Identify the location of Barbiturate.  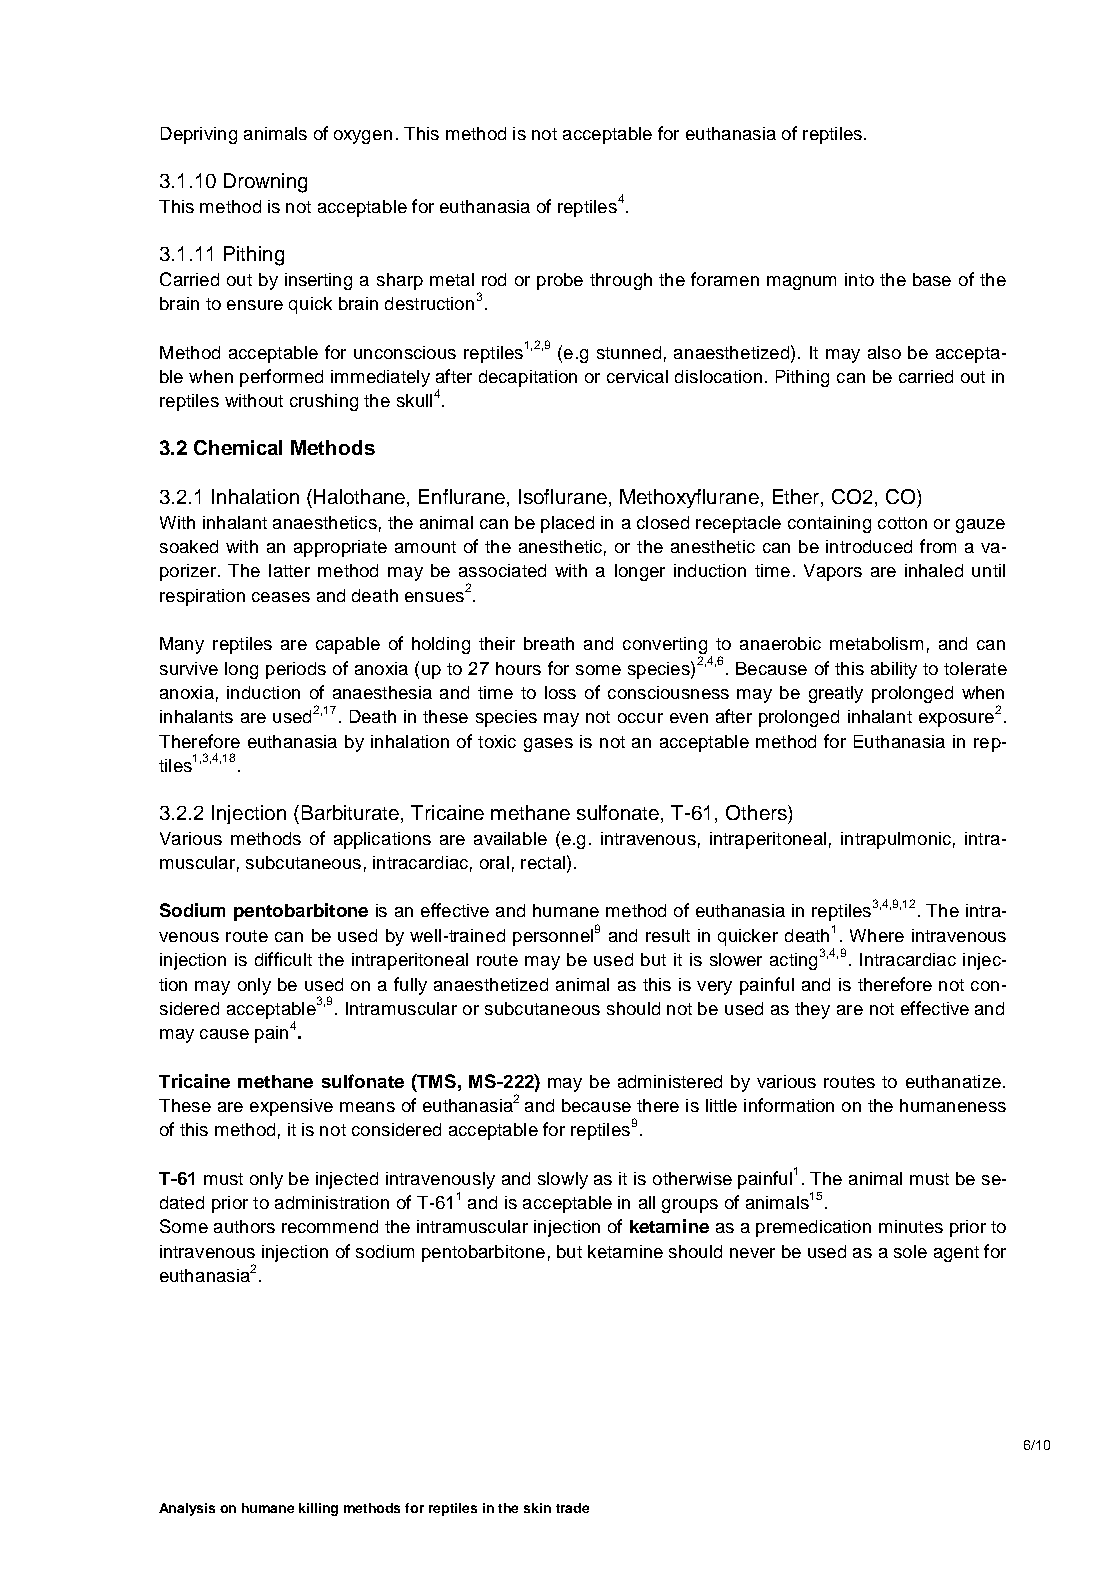
(352, 814).
